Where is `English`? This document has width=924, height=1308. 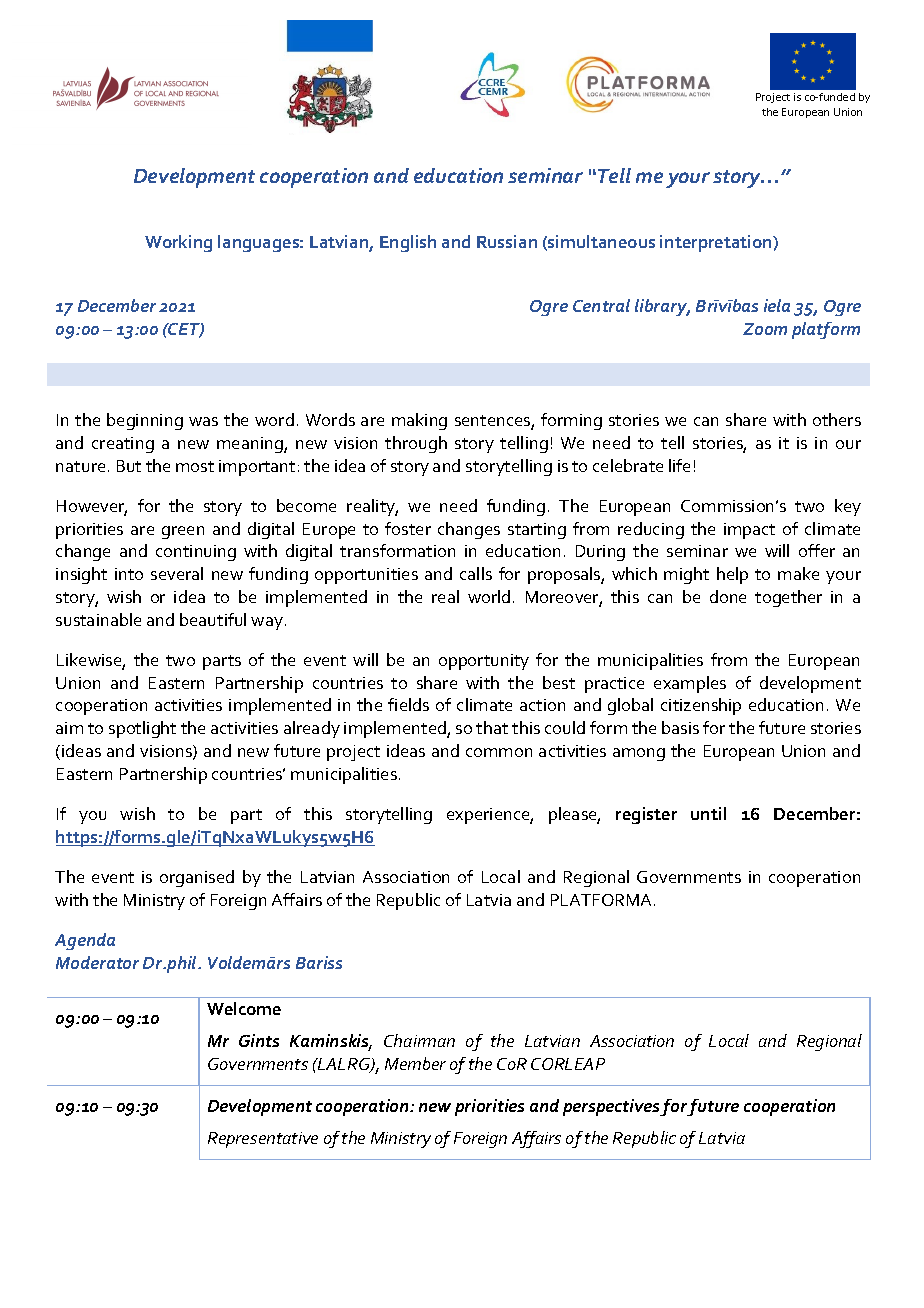
English is located at coordinates (408, 243).
